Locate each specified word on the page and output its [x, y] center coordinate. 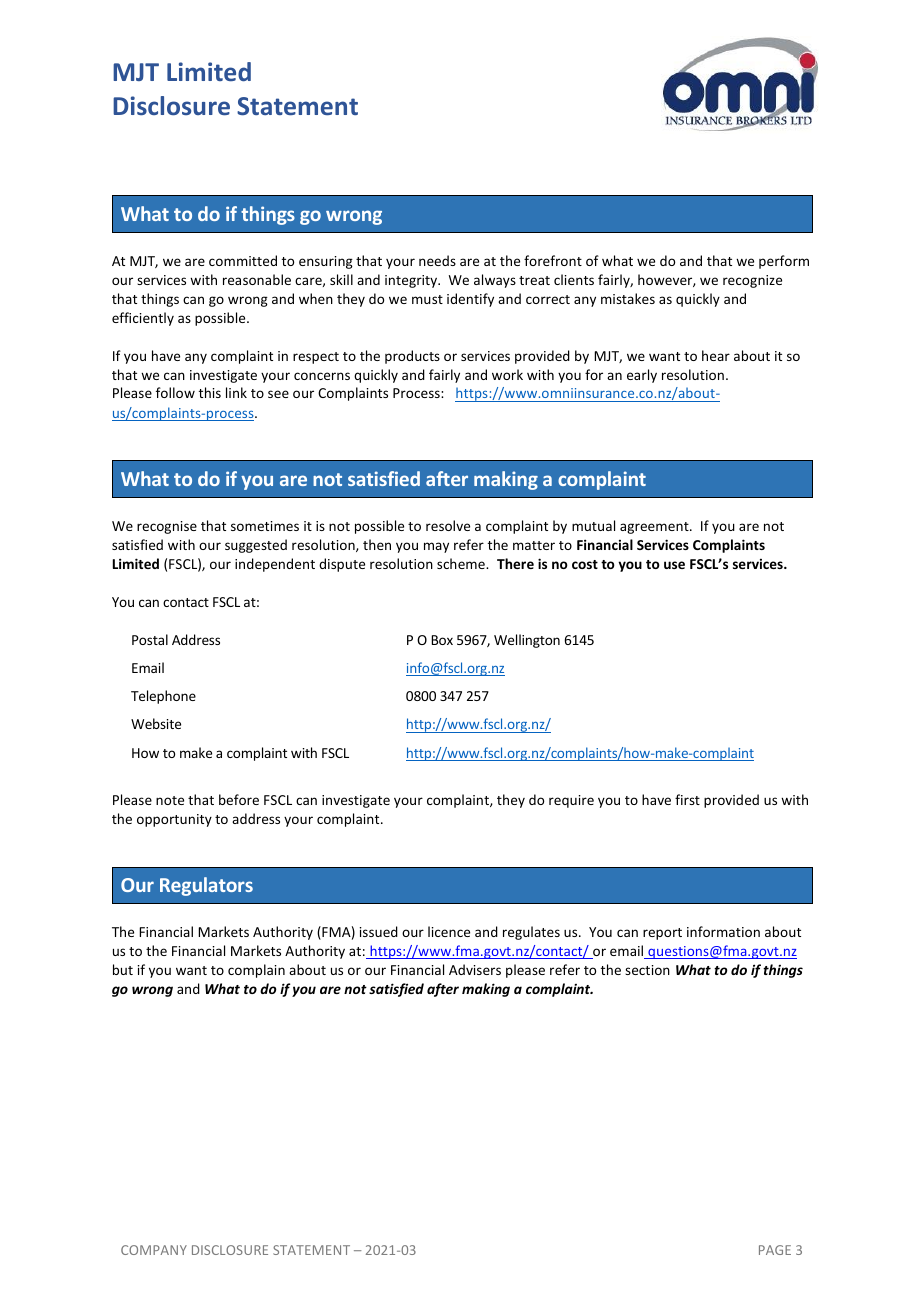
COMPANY [154, 1250]
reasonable [257, 279]
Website [156, 723]
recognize [752, 281]
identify [470, 300]
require [571, 801]
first [687, 799]
